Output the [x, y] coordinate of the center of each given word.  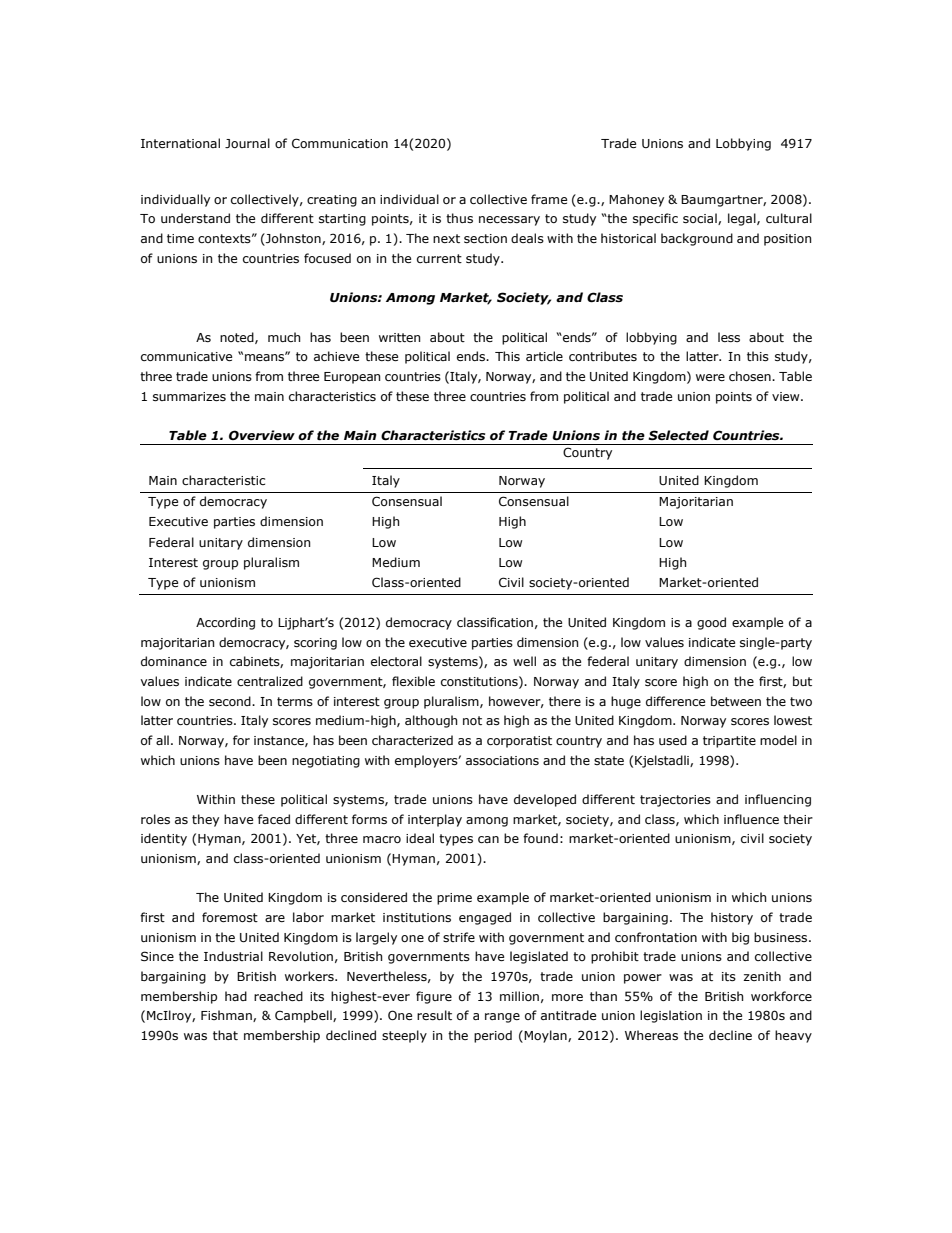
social [701, 219]
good [711, 623]
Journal [247, 143]
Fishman [227, 1016]
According [225, 623]
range [502, 1018]
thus [459, 218]
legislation [671, 1016]
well [524, 661]
